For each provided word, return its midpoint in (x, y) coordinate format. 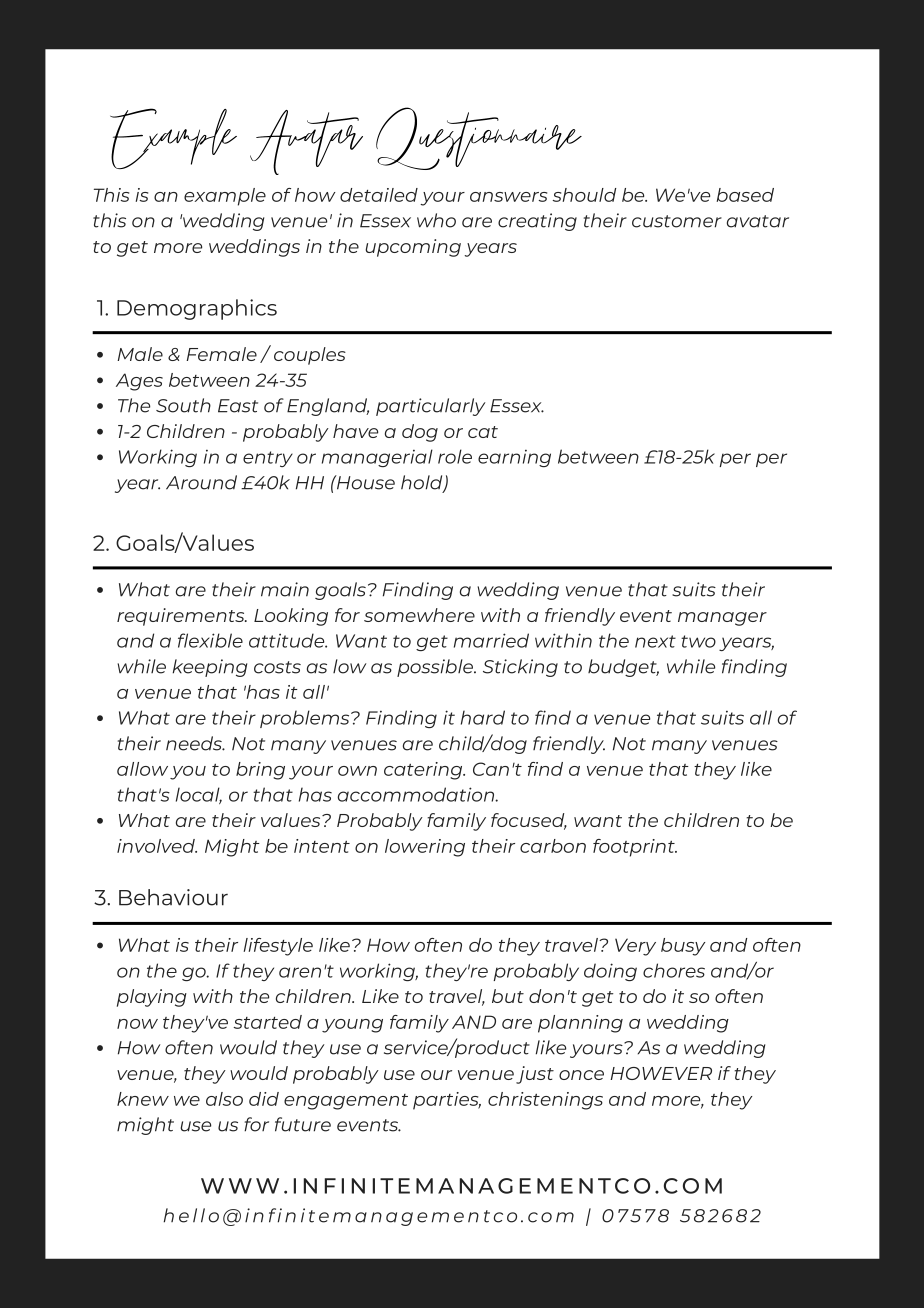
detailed (379, 195)
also (224, 1099)
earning (514, 458)
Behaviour (173, 897)
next (655, 641)
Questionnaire (479, 138)
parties (447, 1101)
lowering (425, 848)
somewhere (419, 615)
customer (677, 221)
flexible (210, 640)
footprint (635, 848)
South (183, 405)
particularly (431, 407)
